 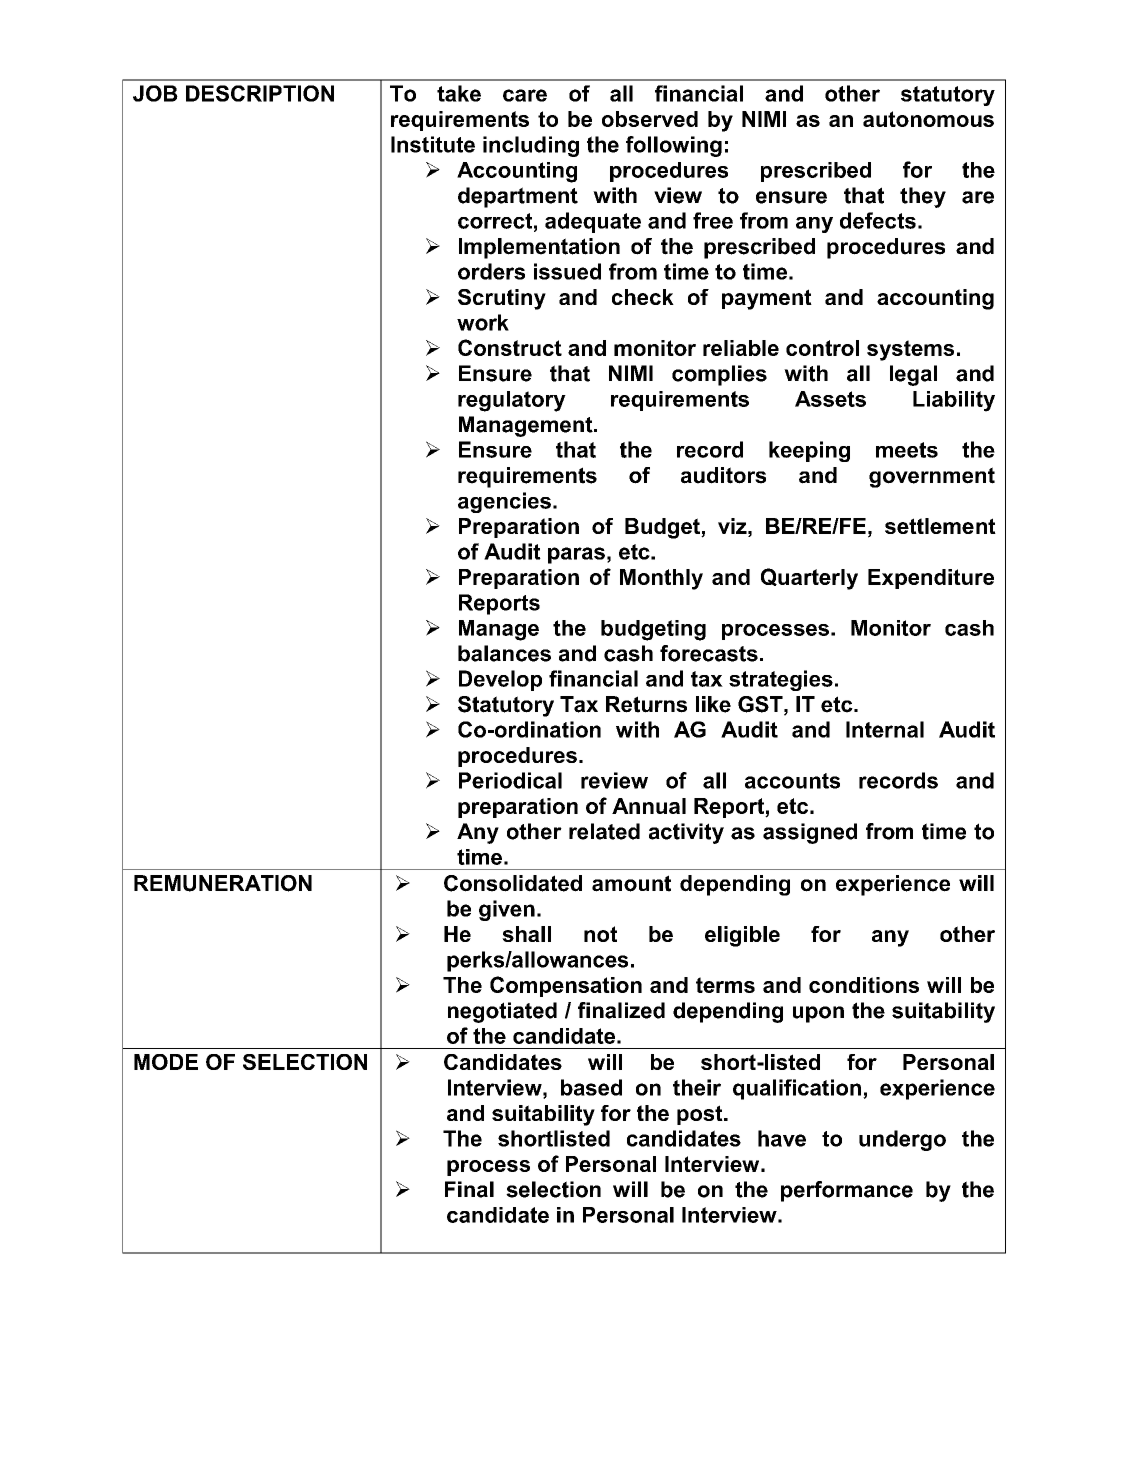 What do you see at coordinates (809, 451) in the document?
I see `keeping` at bounding box center [809, 451].
